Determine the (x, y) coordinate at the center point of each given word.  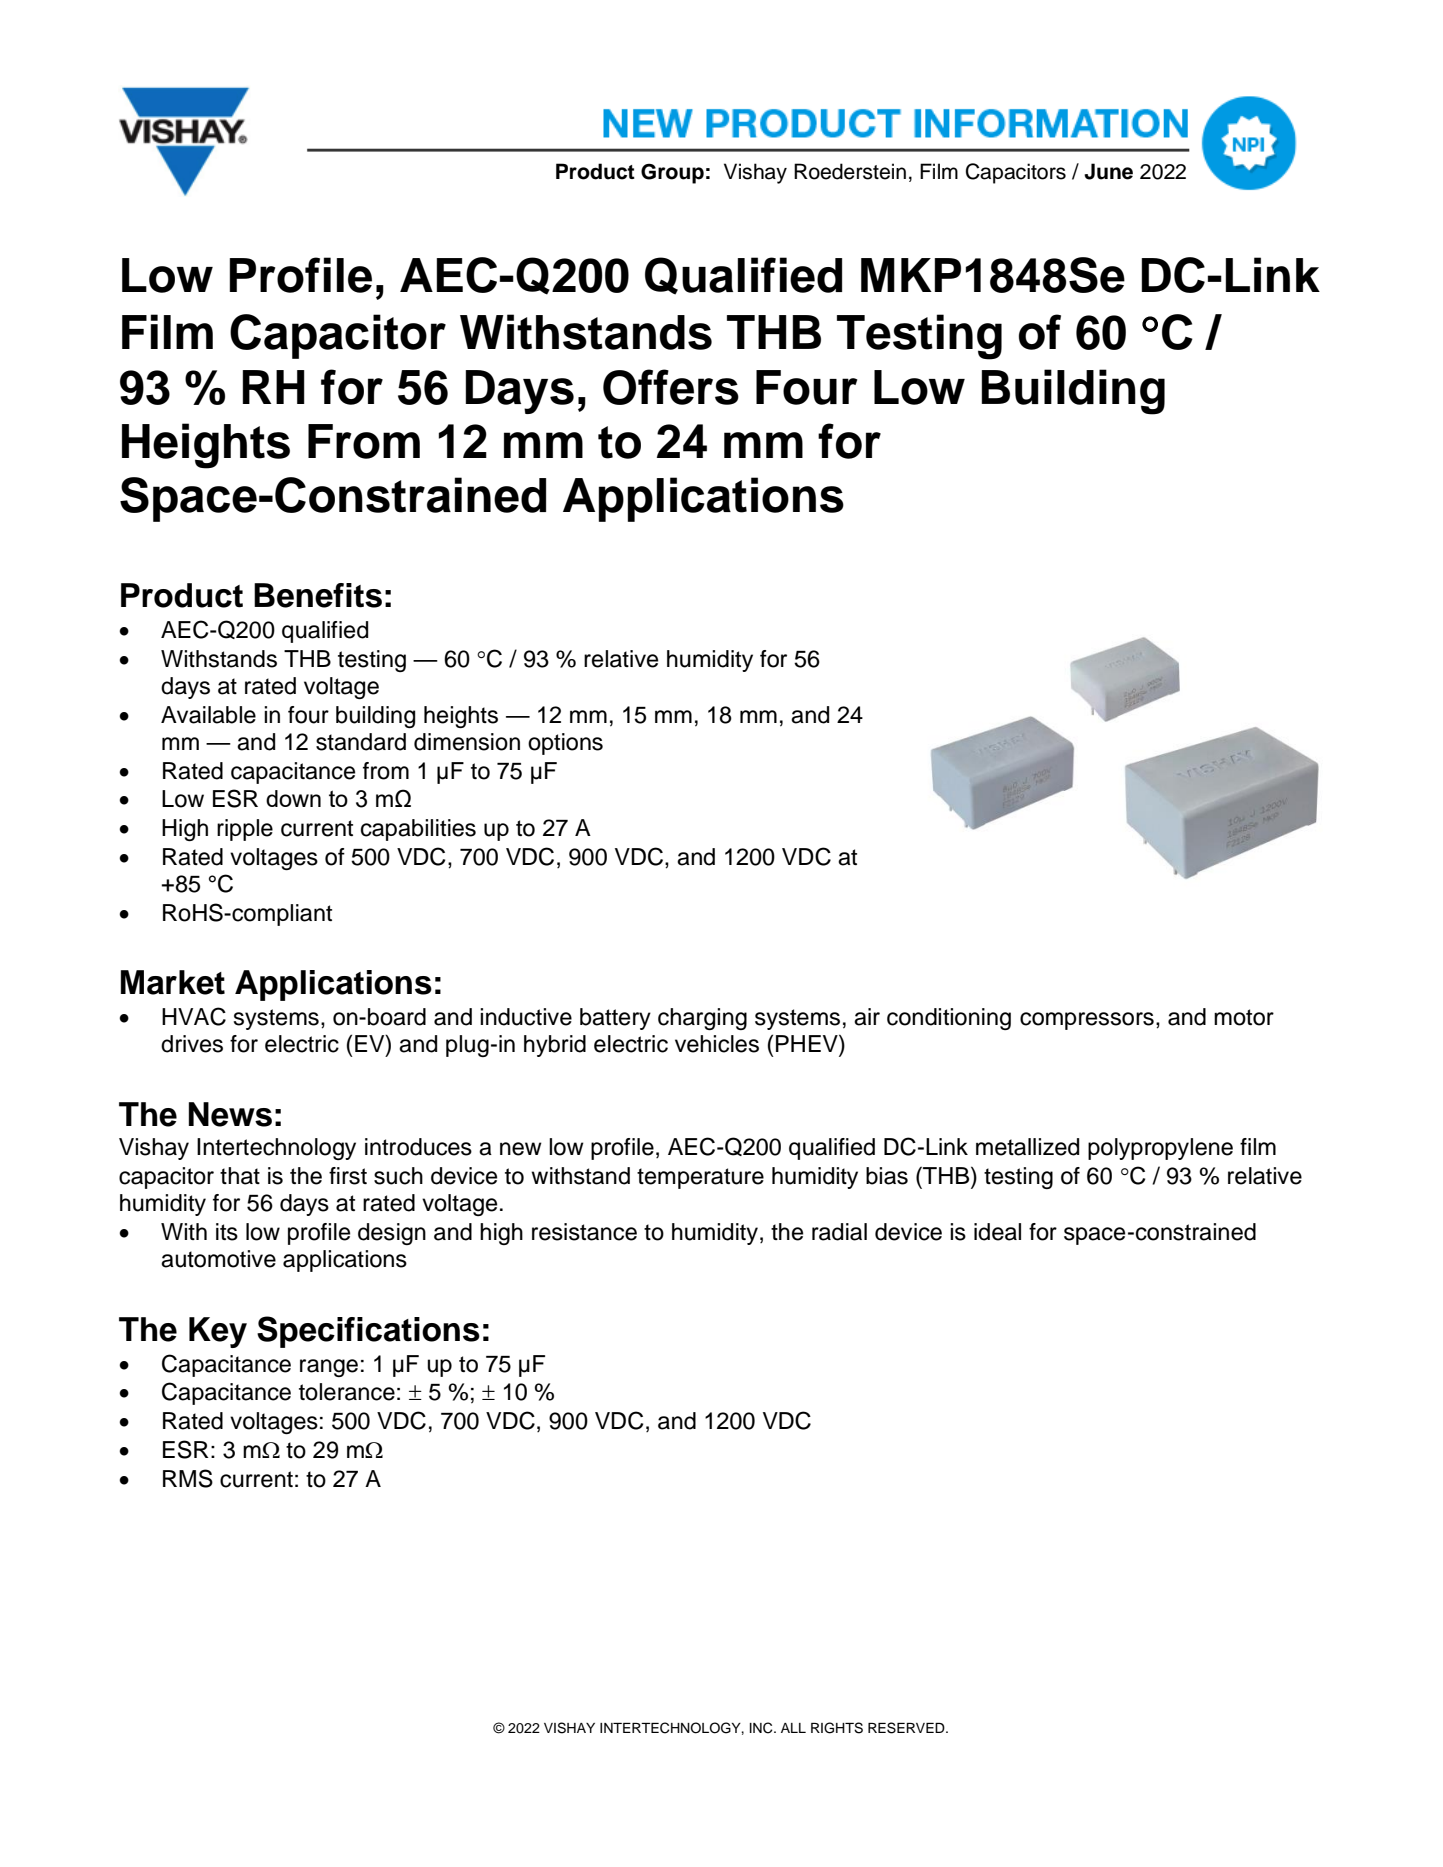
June (1108, 171)
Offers (671, 387)
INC (762, 1728)
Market (173, 982)
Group (672, 173)
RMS (188, 1478)
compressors (1087, 1021)
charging (702, 1019)
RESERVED (907, 1728)
